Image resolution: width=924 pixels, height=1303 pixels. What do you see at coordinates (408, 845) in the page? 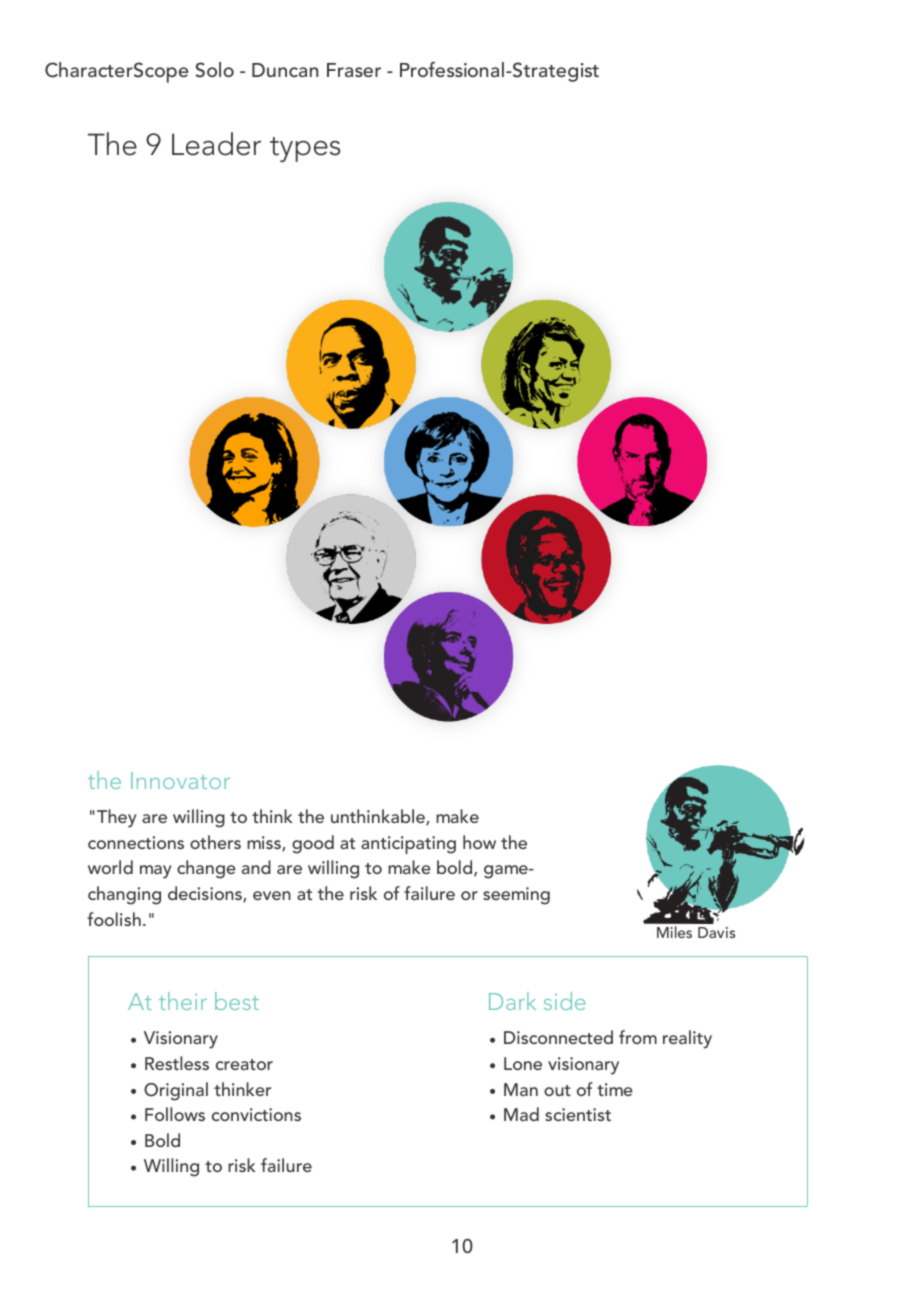
I see `anticipating` at bounding box center [408, 845].
